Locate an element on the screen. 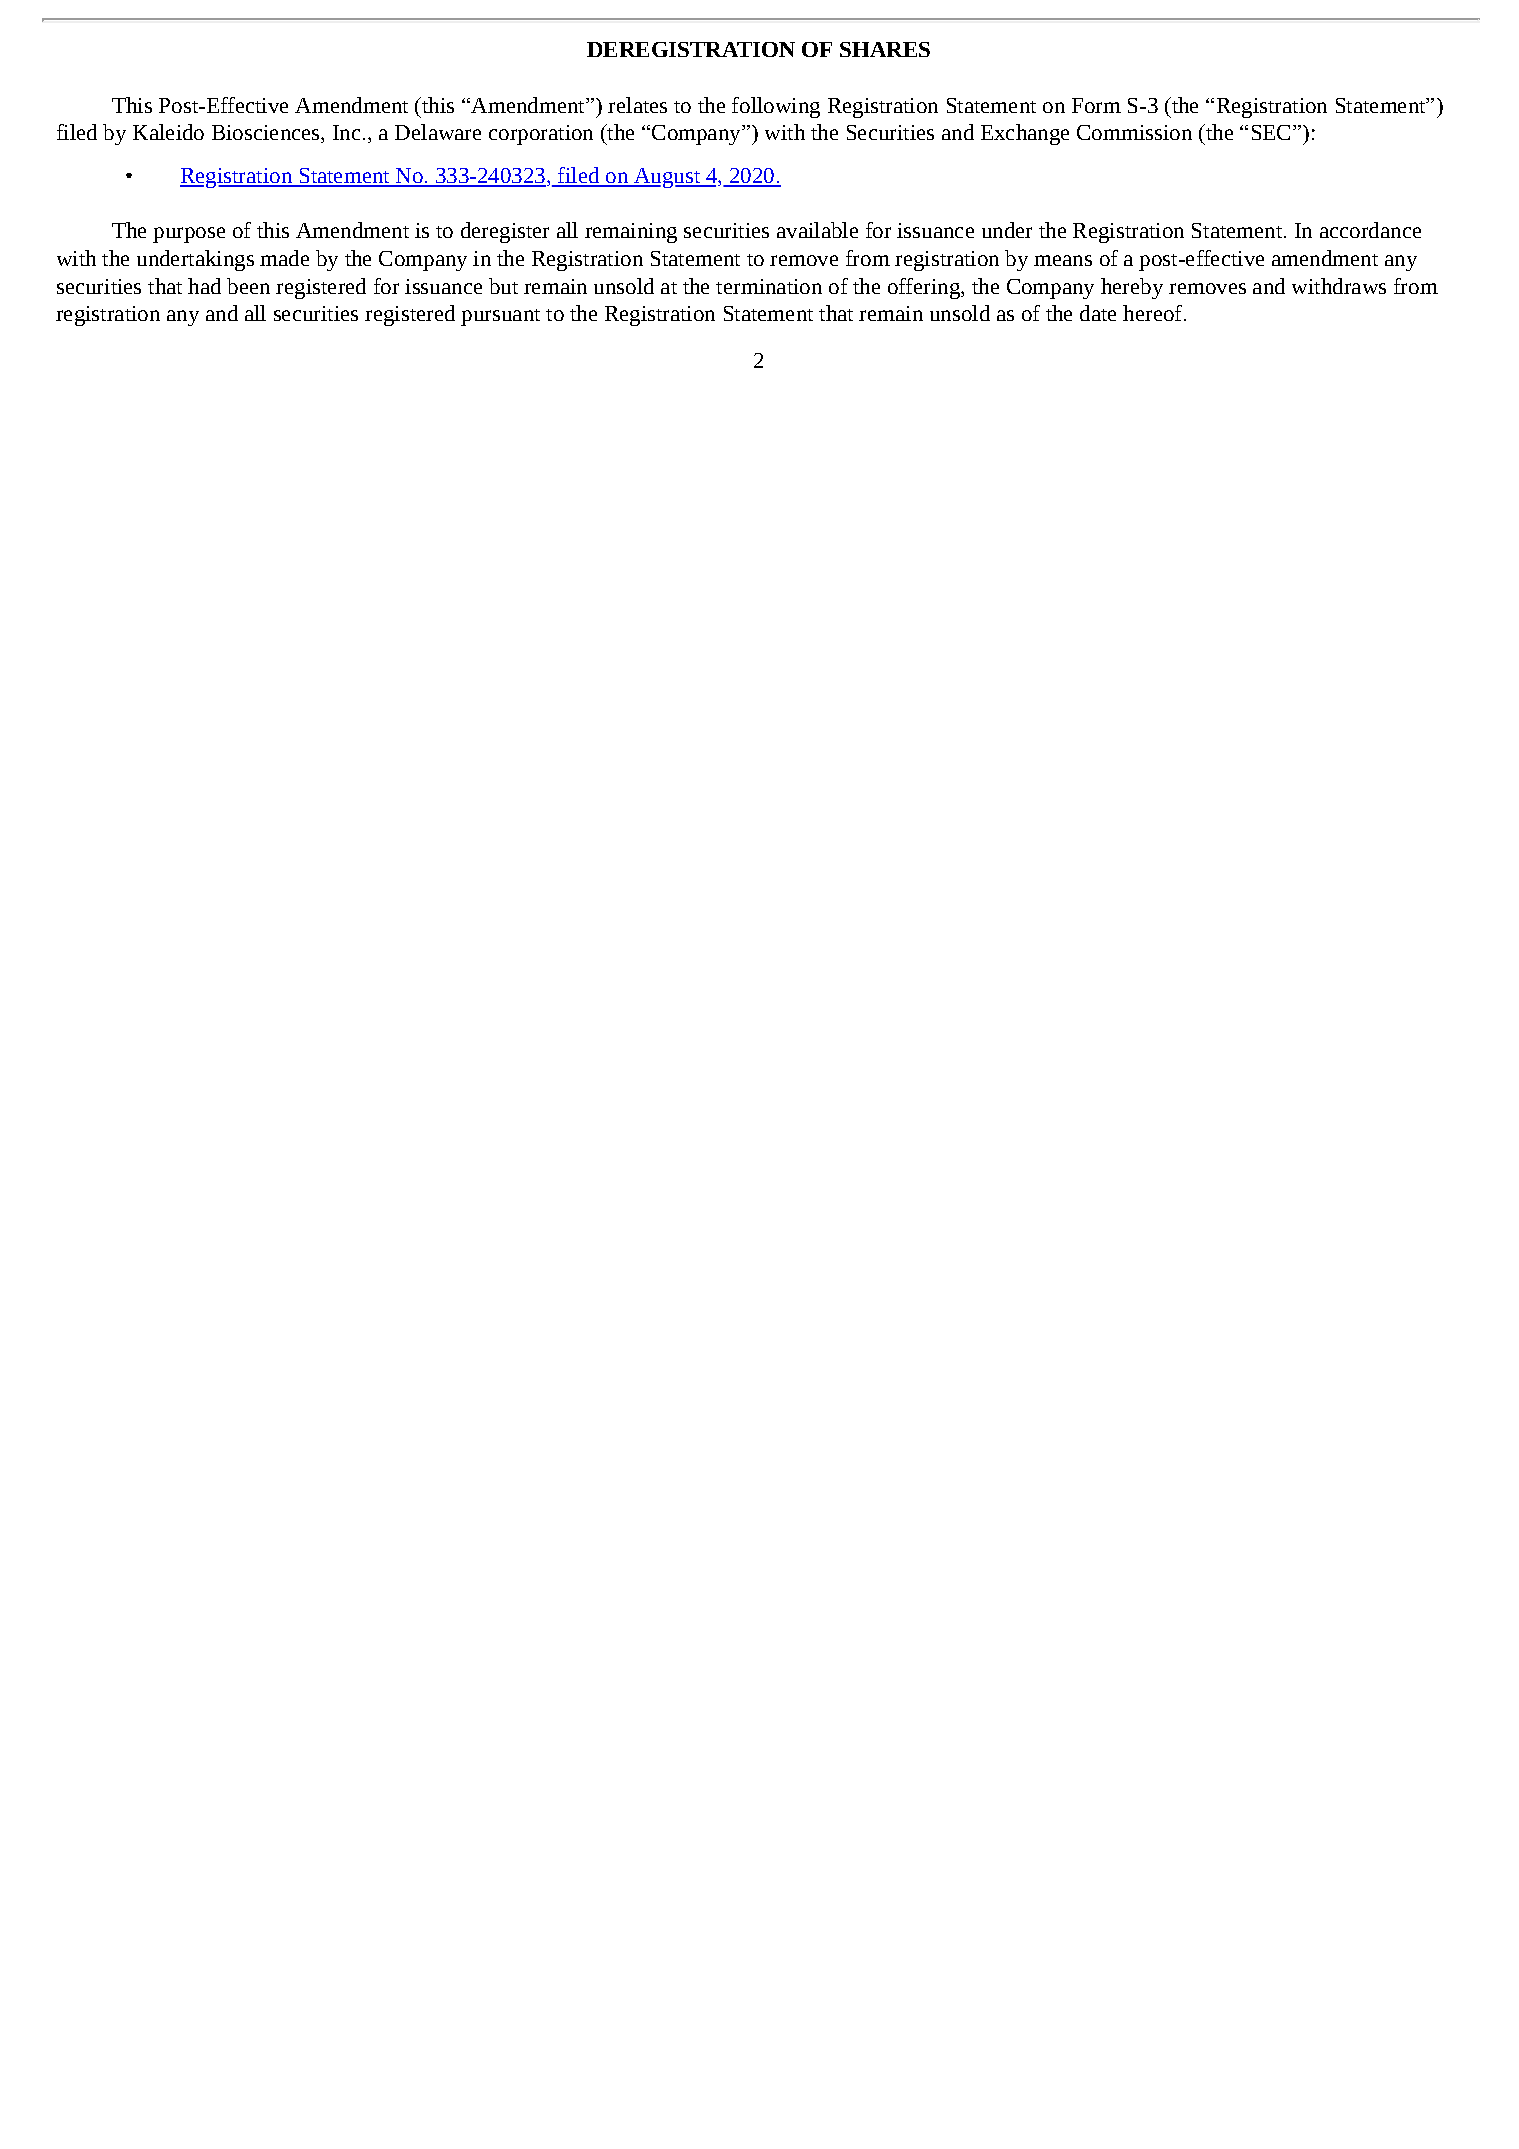  Inc is located at coordinates (346, 132).
